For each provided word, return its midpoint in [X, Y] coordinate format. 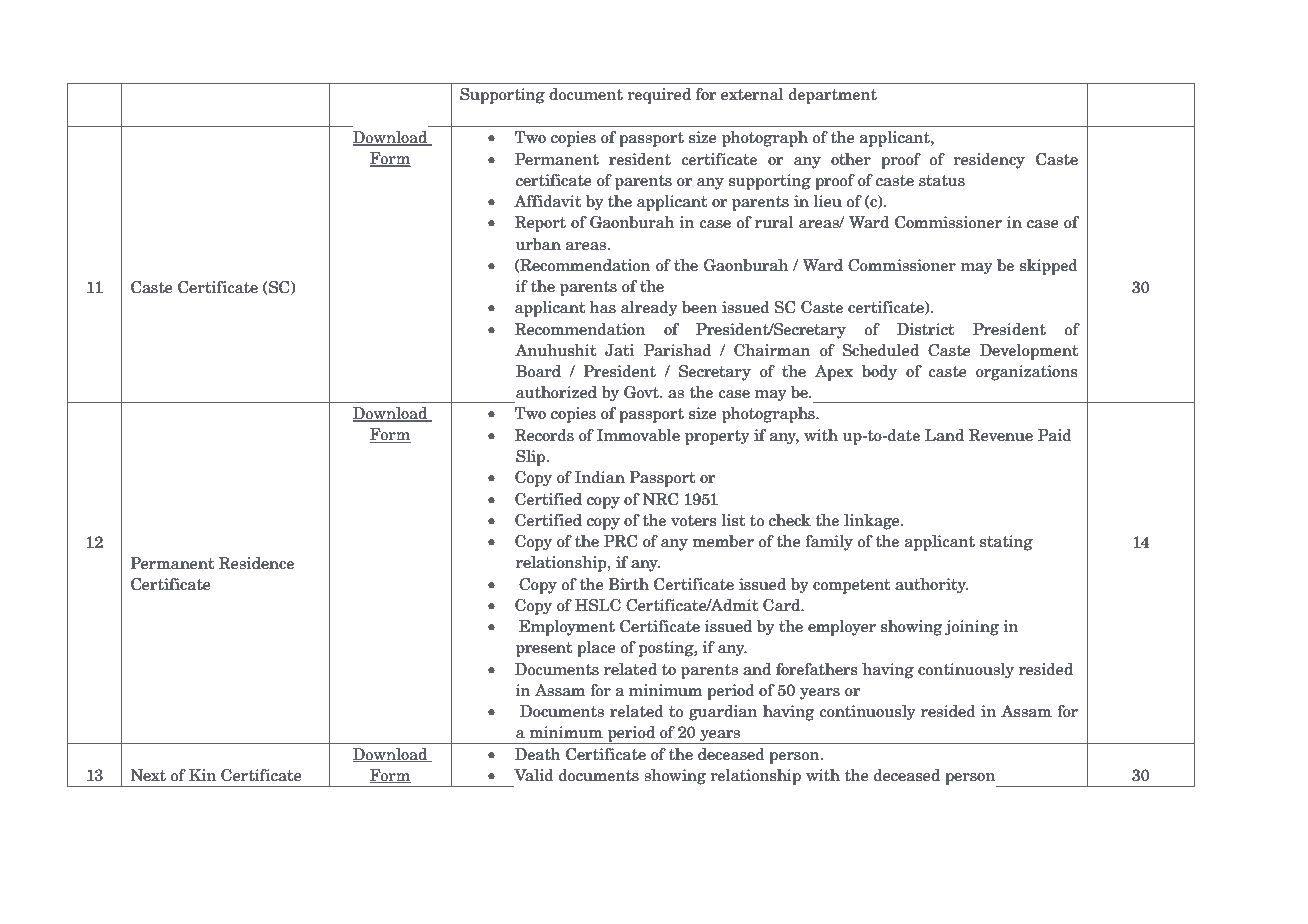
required [659, 96]
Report [540, 224]
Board [538, 371]
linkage [873, 522]
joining [972, 628]
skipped [1049, 267]
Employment [567, 628]
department [833, 96]
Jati [619, 350]
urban [538, 244]
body [879, 373]
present [544, 649]
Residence [256, 563]
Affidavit [547, 201]
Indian [600, 477]
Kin [202, 775]
